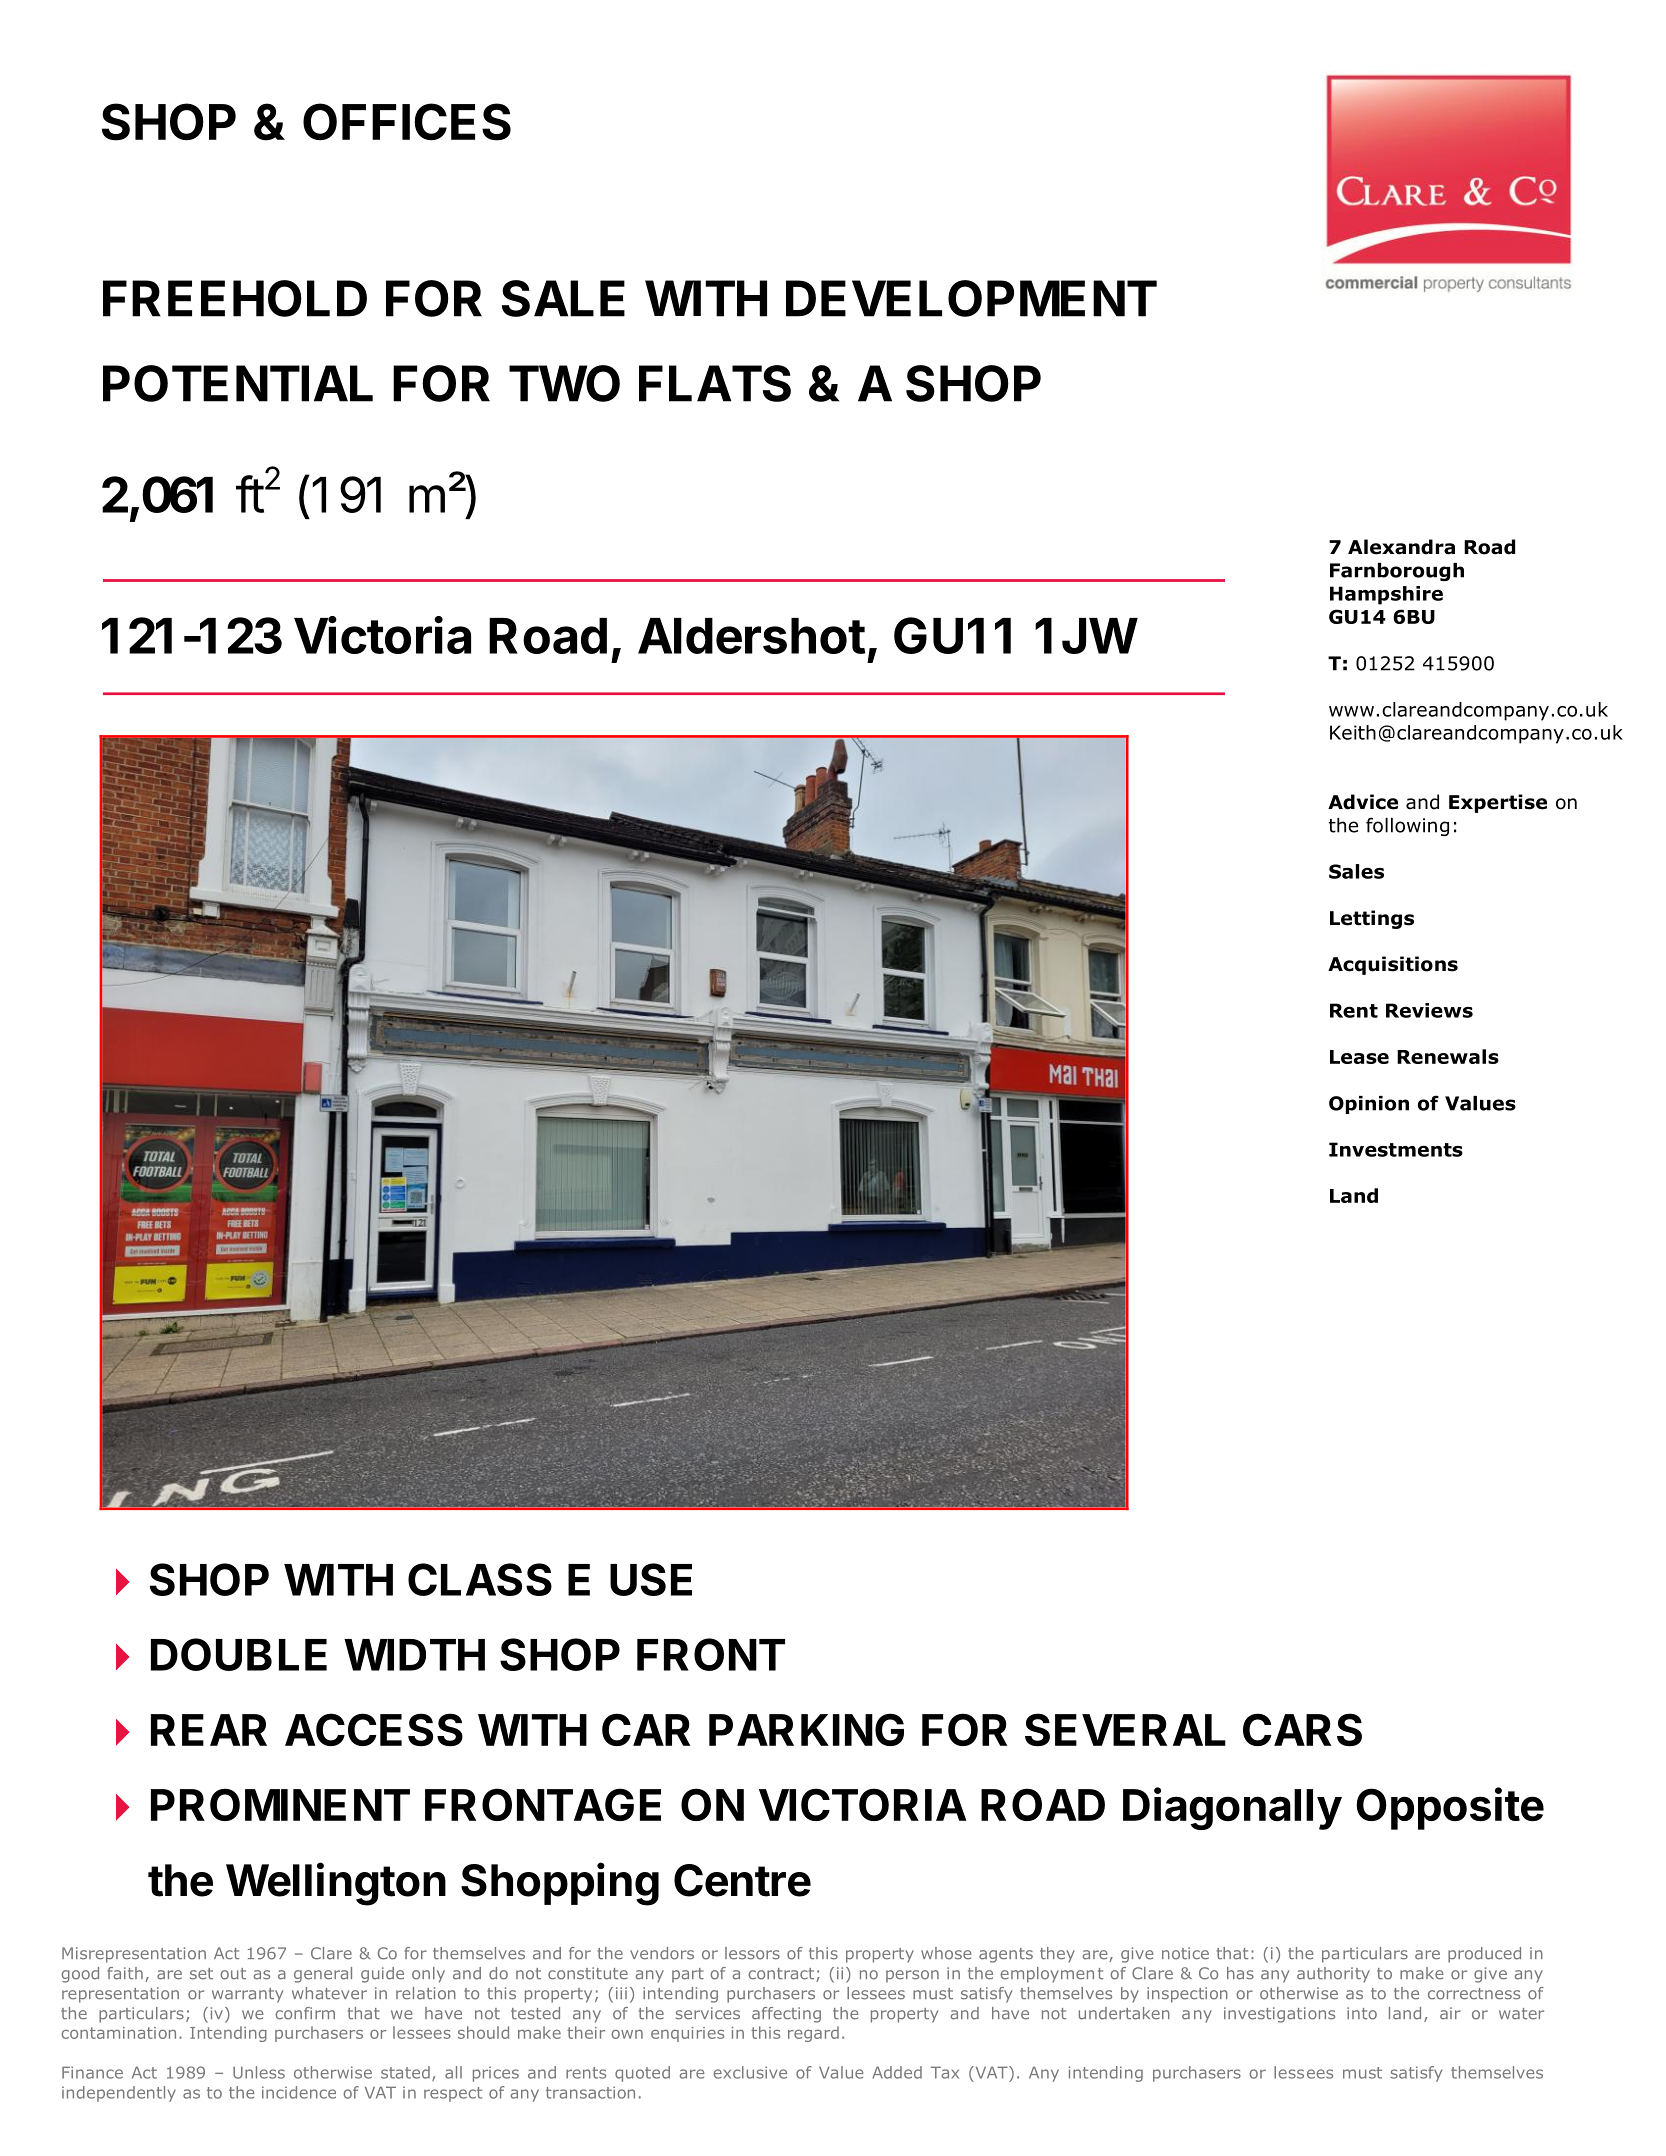  What do you see at coordinates (259, 2072) in the screenshot?
I see `Unless` at bounding box center [259, 2072].
